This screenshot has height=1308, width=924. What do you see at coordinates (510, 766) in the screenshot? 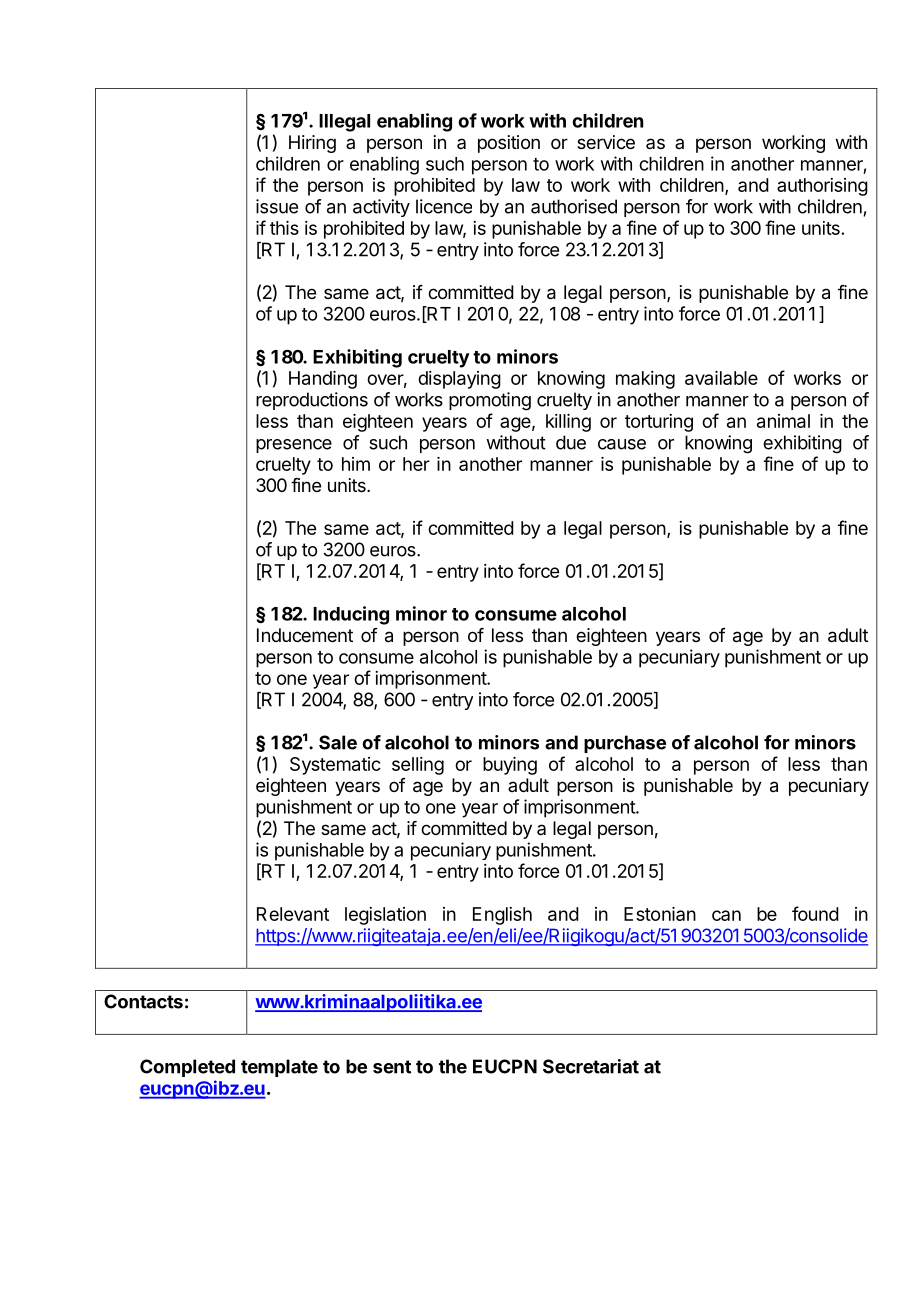
I see `buying` at bounding box center [510, 766].
